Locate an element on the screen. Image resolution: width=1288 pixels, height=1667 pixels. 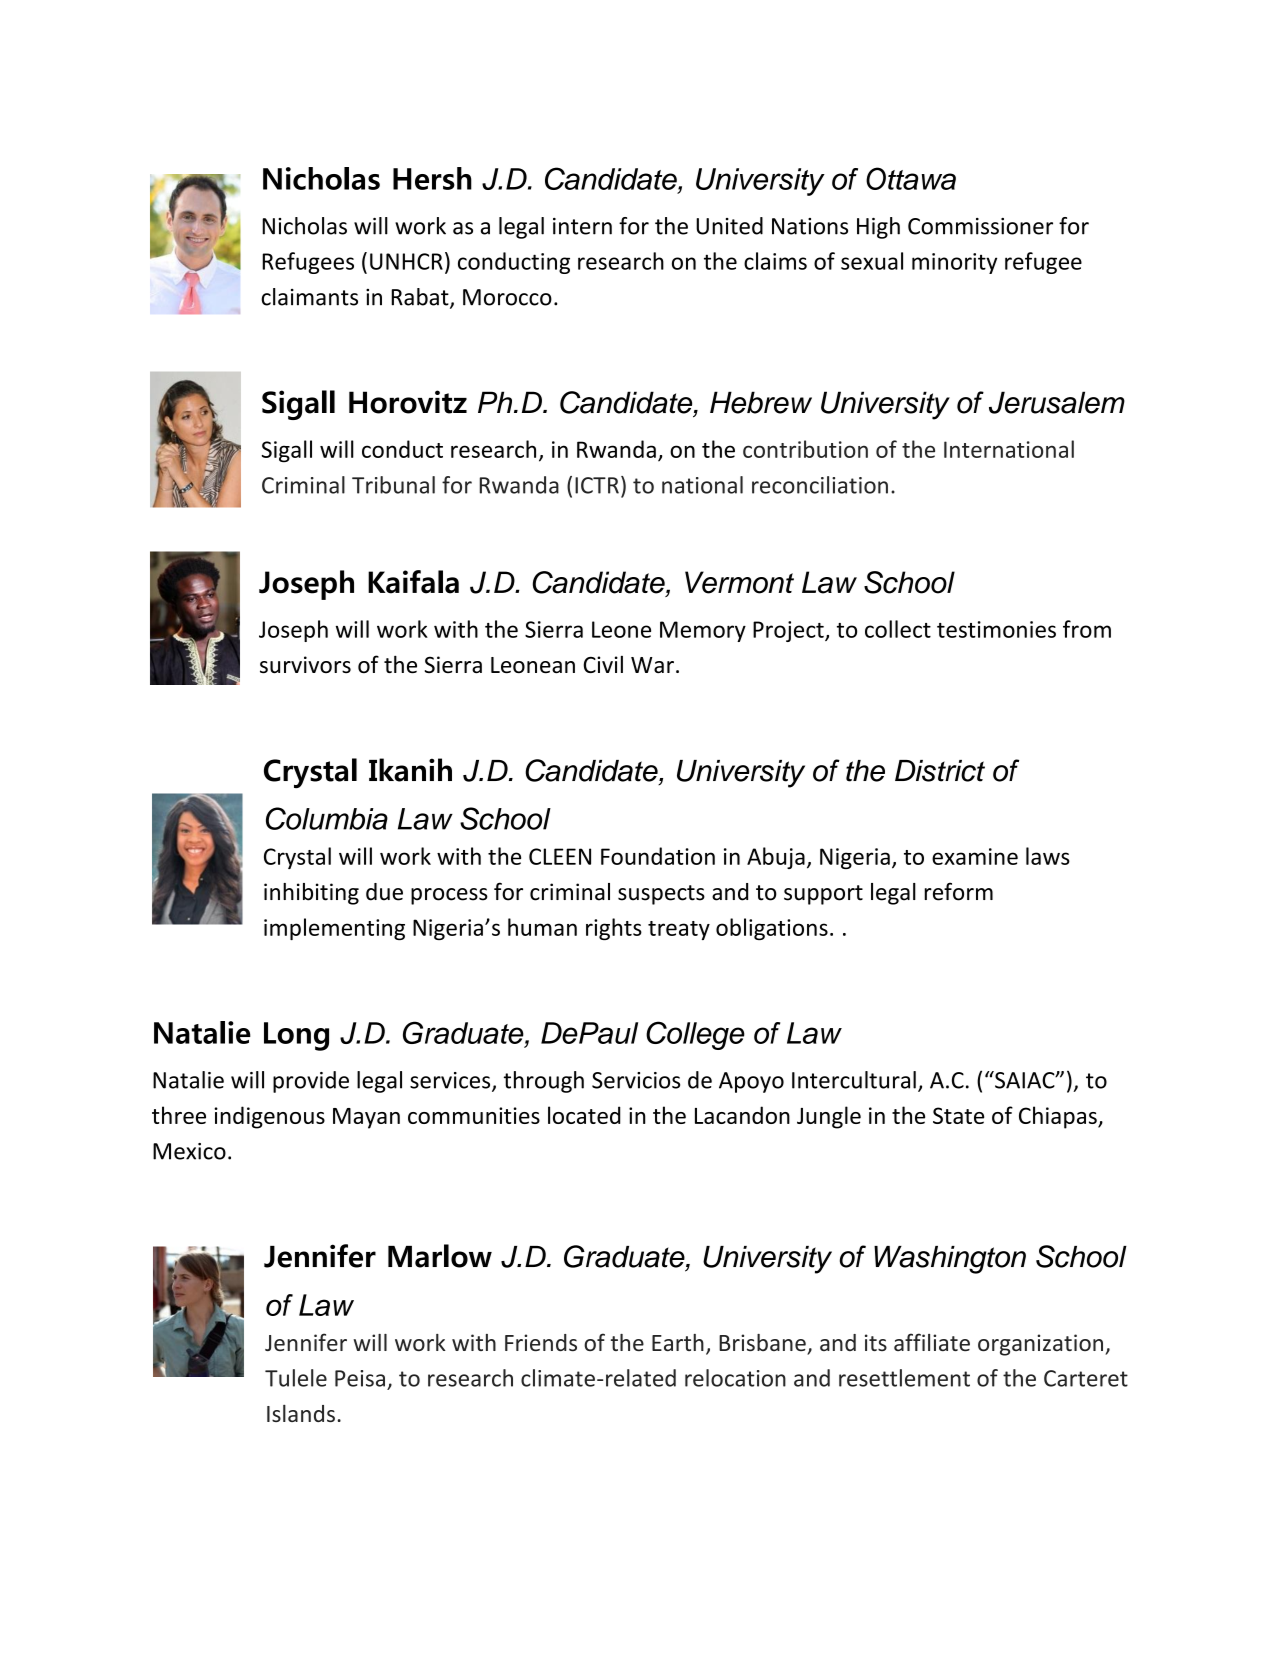
United is located at coordinates (729, 226).
